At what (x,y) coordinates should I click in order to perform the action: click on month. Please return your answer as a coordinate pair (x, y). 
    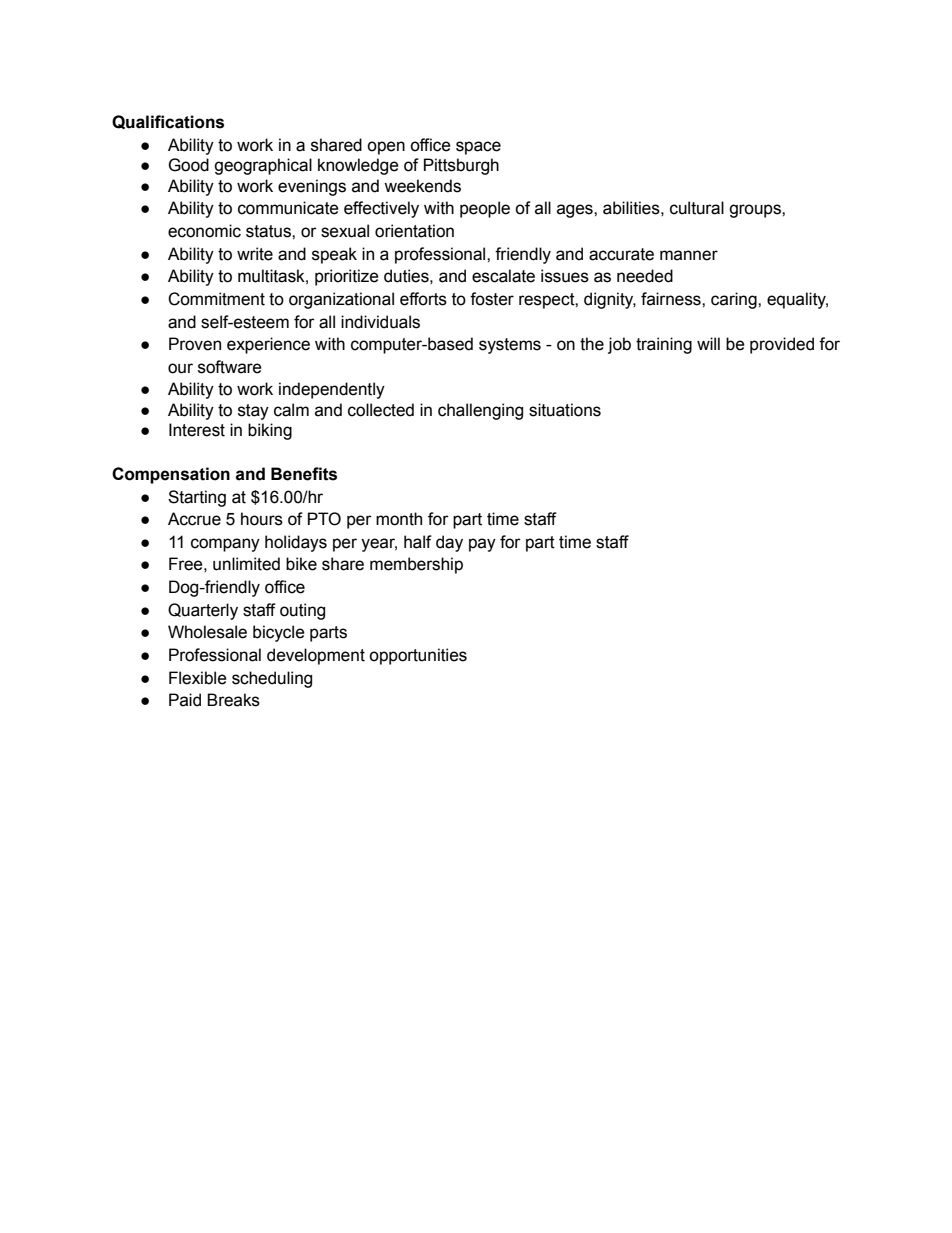
    Looking at the image, I should click on (399, 519).
